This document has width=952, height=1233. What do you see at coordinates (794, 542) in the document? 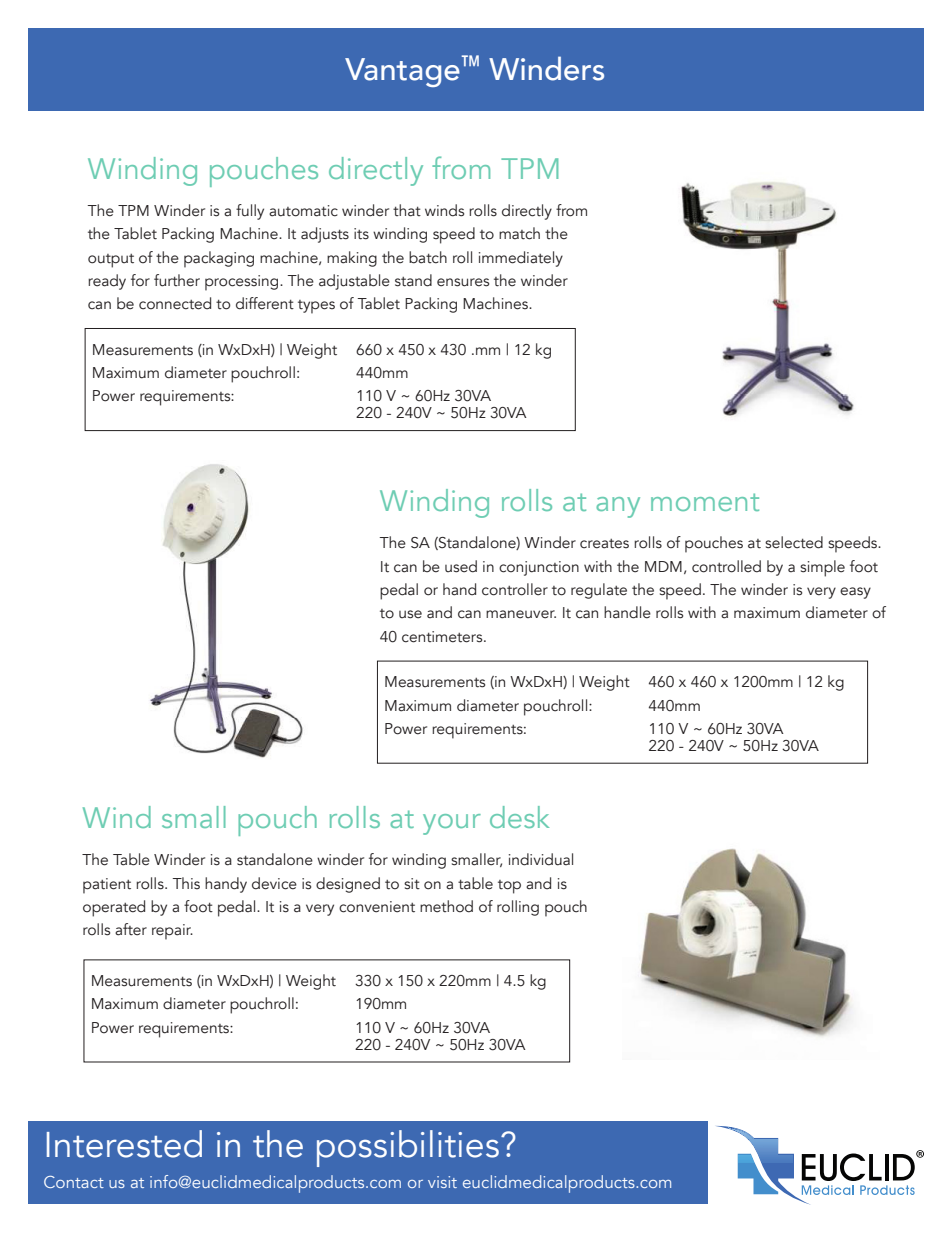
I see `selected` at bounding box center [794, 542].
